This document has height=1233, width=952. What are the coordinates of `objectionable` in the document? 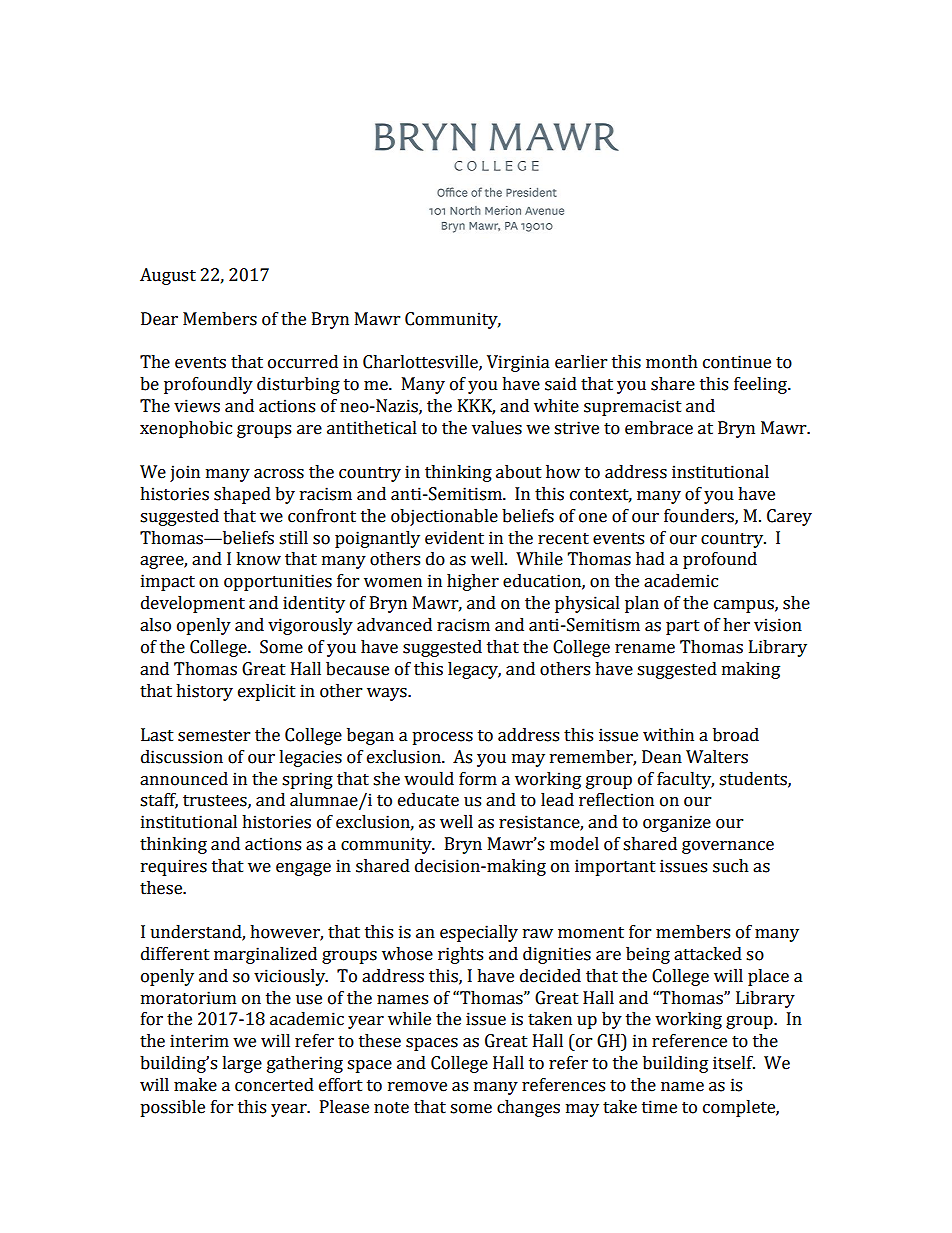 It's located at (444, 517).
